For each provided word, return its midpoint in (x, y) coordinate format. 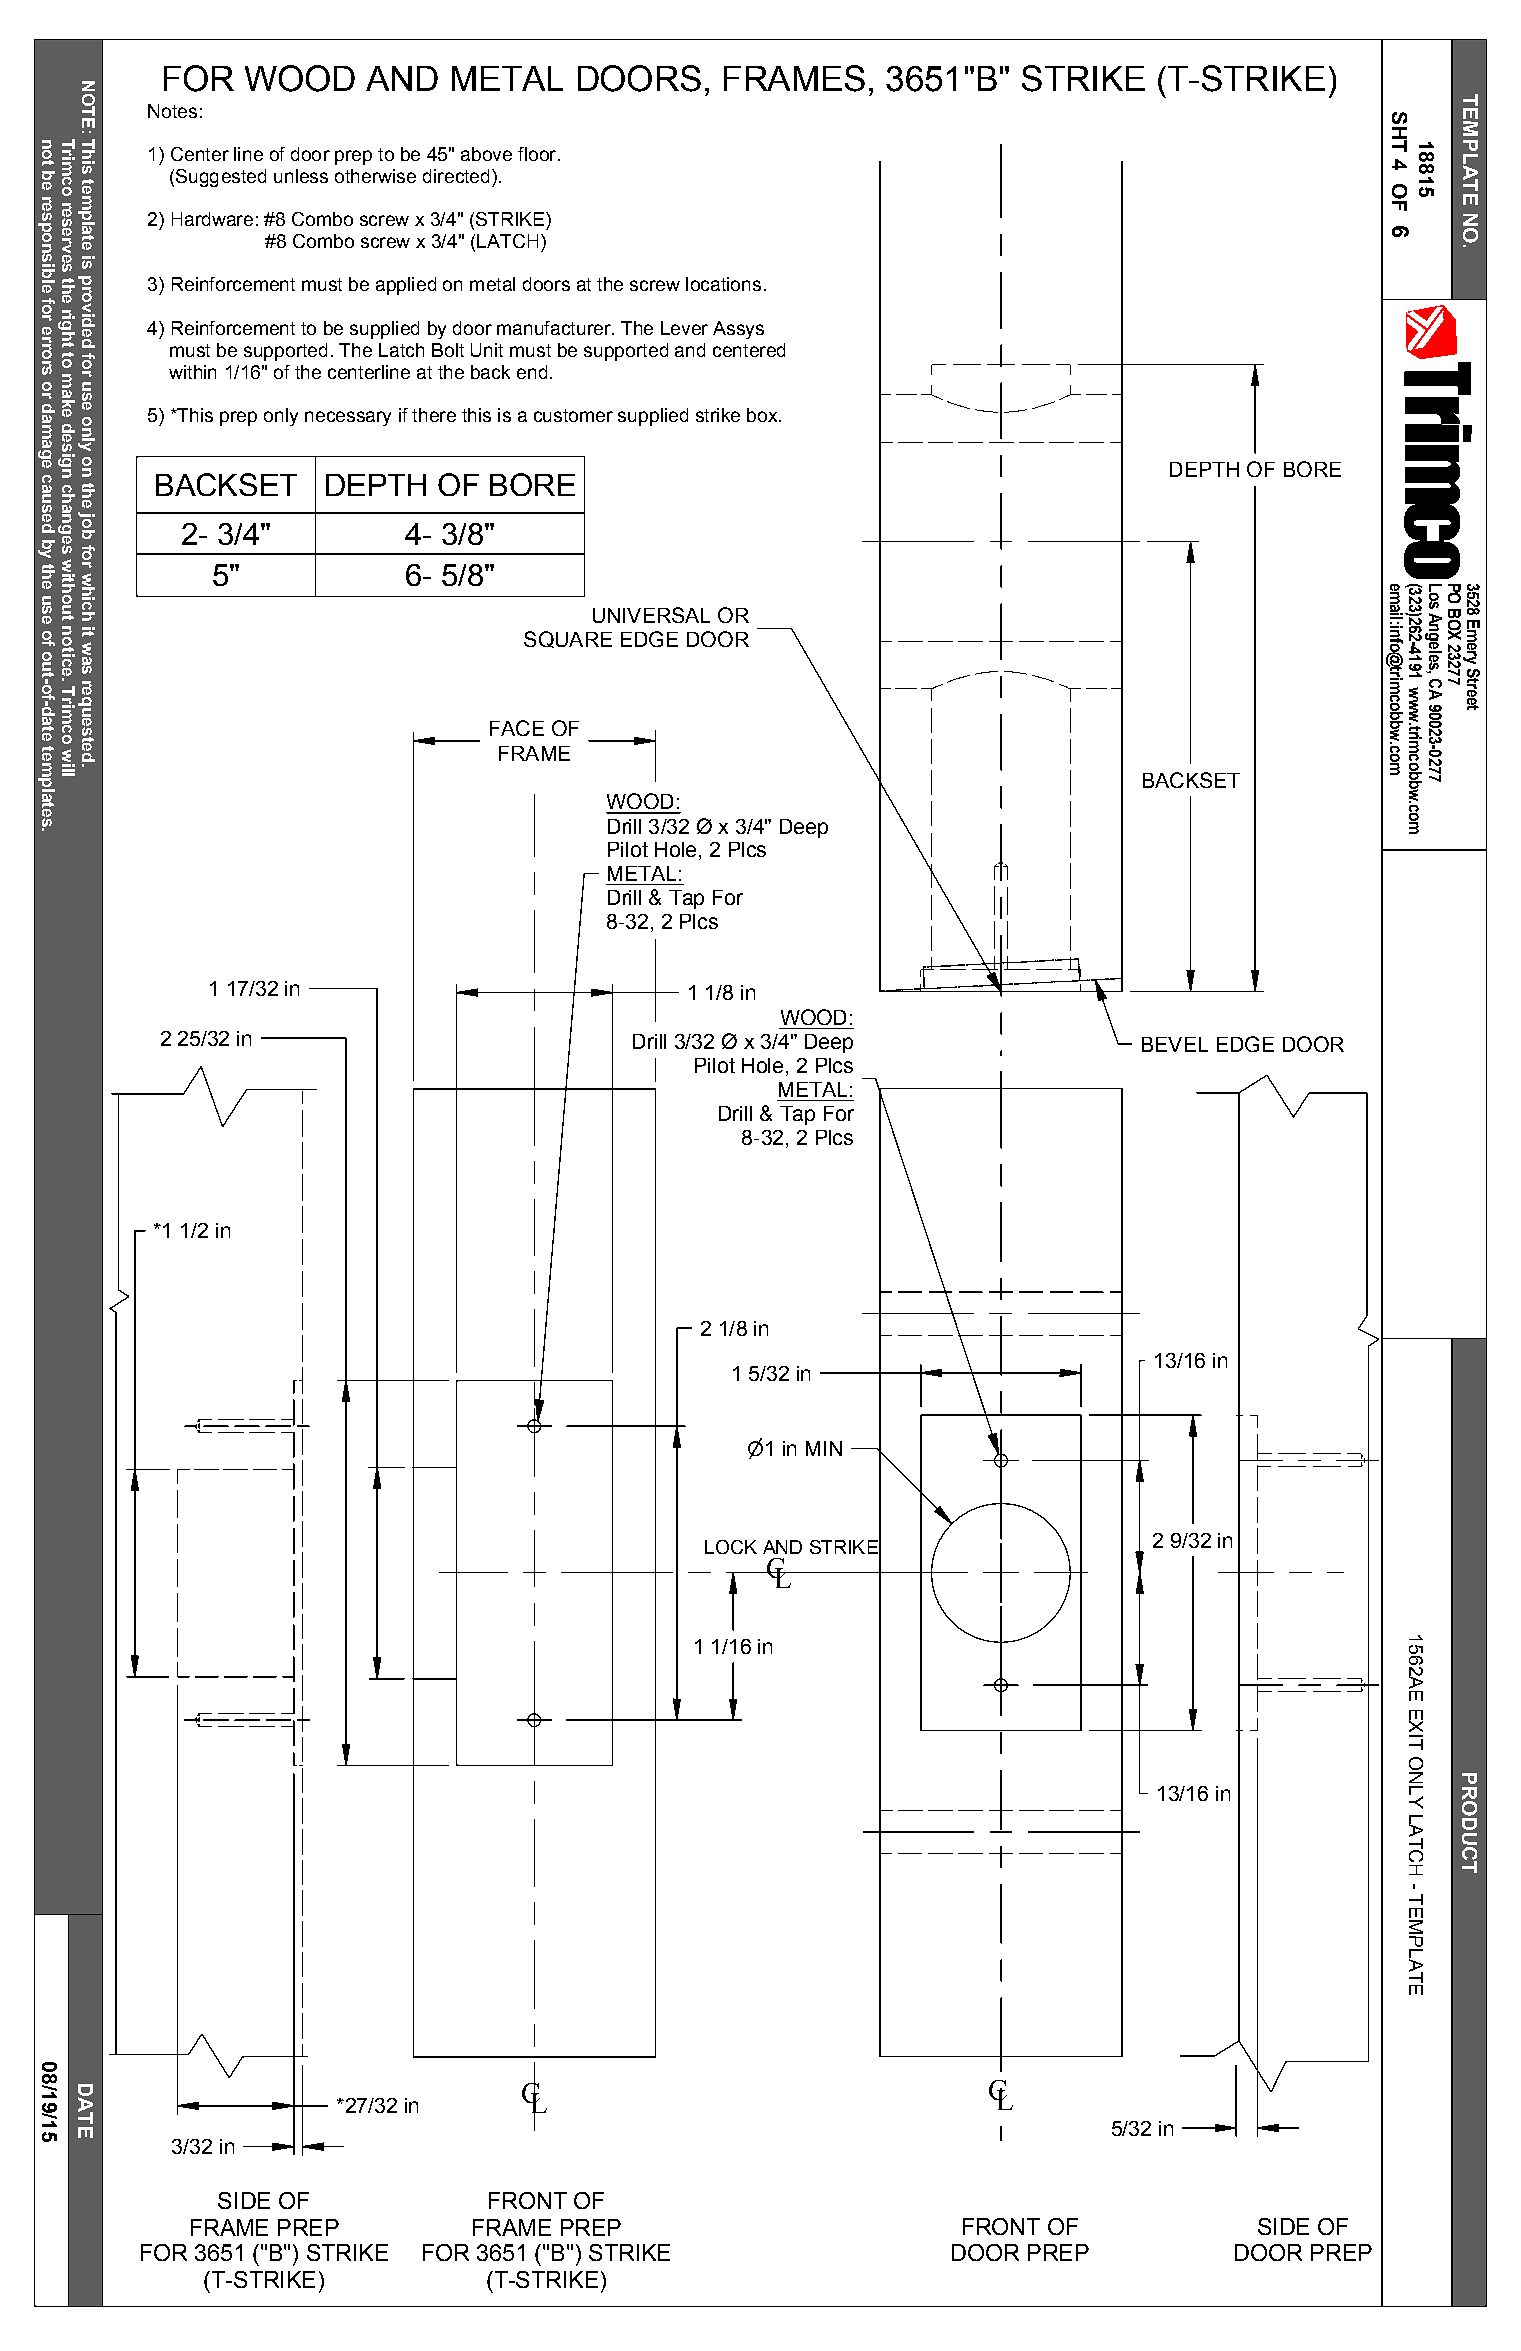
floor (537, 154)
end (532, 372)
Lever (684, 328)
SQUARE (568, 639)
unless (301, 176)
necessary (348, 418)
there (434, 415)
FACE (517, 728)
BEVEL (1175, 1044)
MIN (824, 1448)
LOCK (731, 1547)
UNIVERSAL (651, 615)
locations (723, 284)
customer (573, 415)
